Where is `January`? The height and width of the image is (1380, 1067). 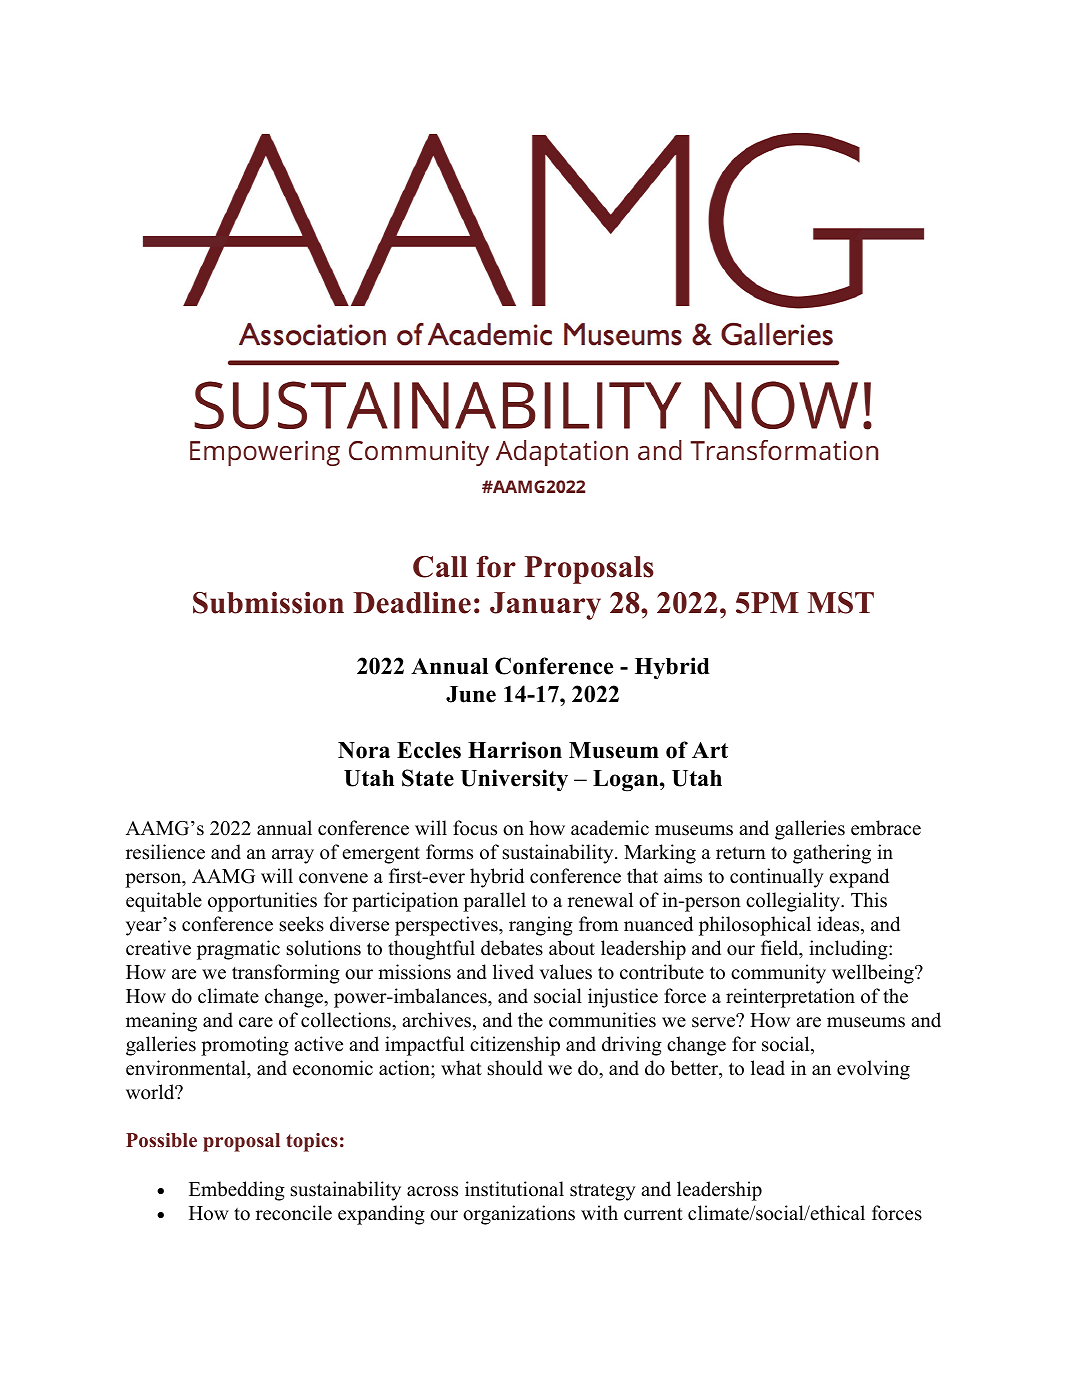
January is located at coordinates (545, 606).
